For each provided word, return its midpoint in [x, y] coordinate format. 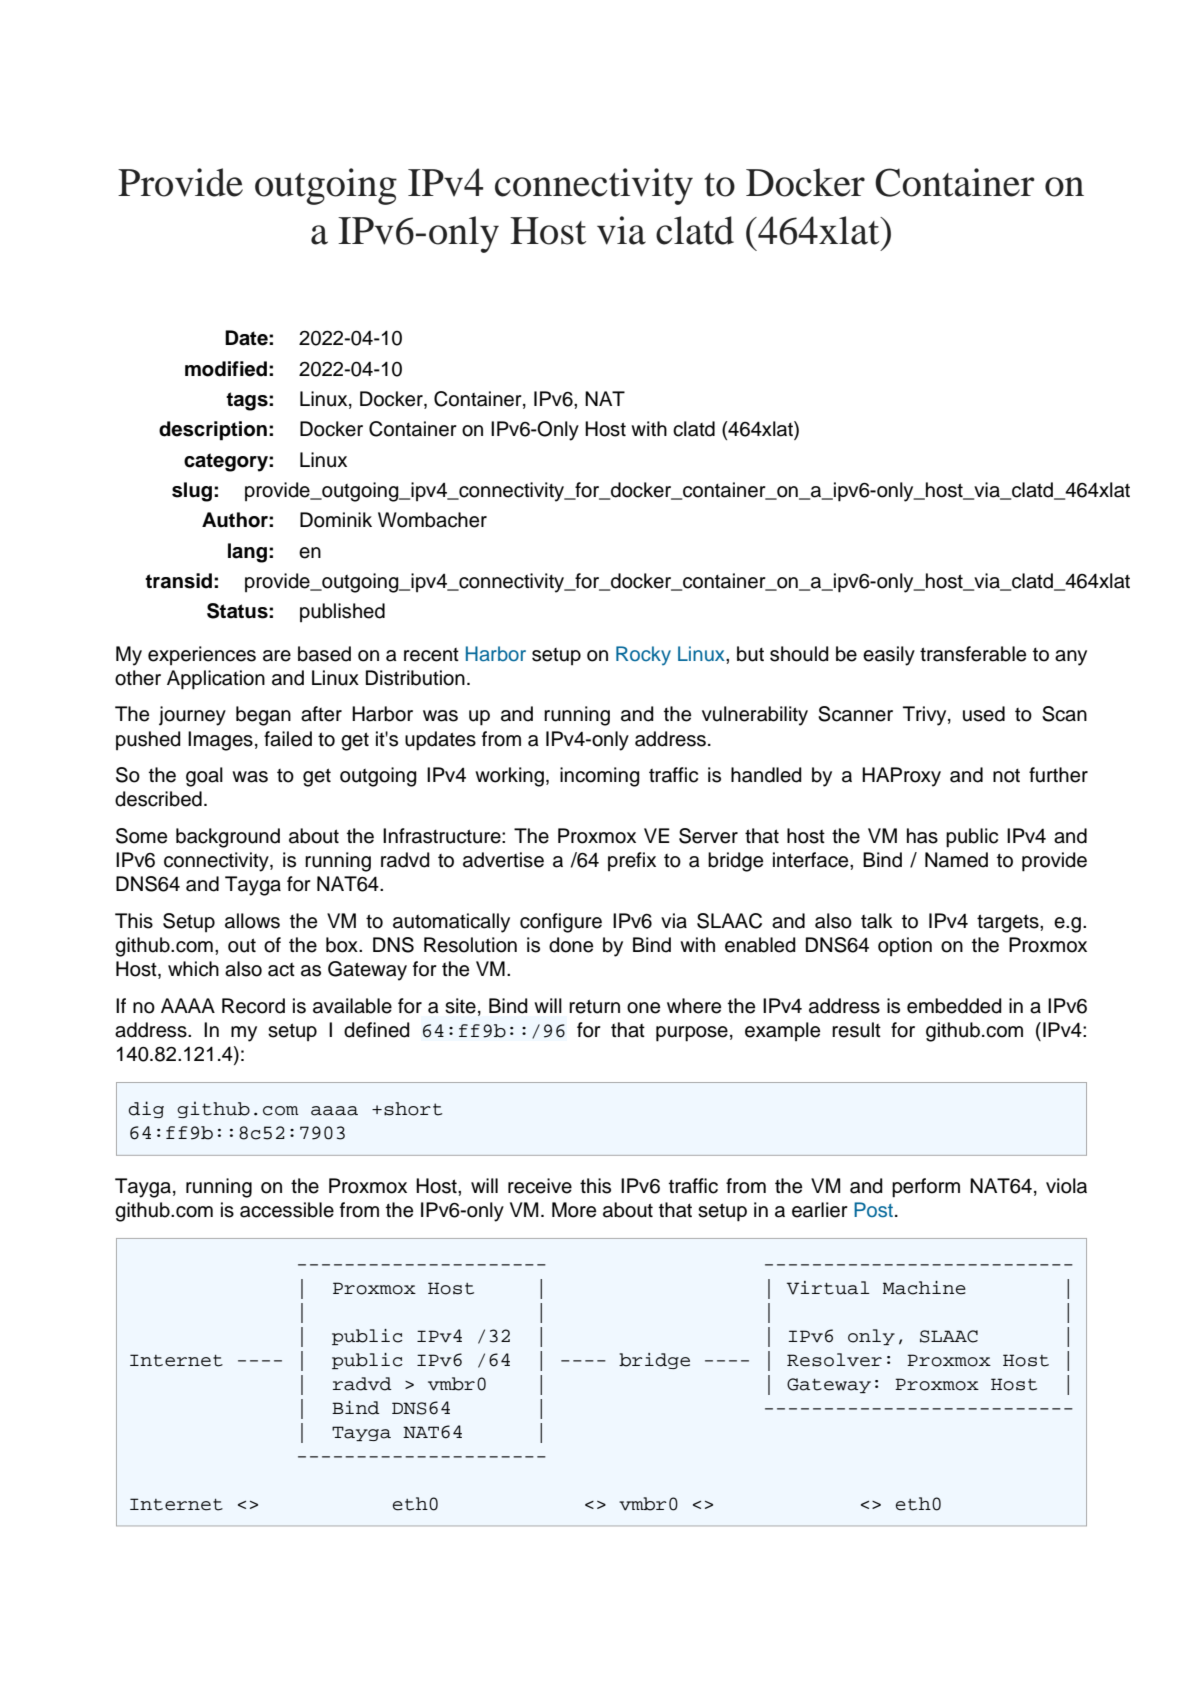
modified [226, 369]
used [984, 714]
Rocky [643, 655]
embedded [954, 1006]
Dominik [336, 520]
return [594, 1006]
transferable [973, 654]
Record [253, 1006]
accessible [287, 1210]
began [263, 716]
